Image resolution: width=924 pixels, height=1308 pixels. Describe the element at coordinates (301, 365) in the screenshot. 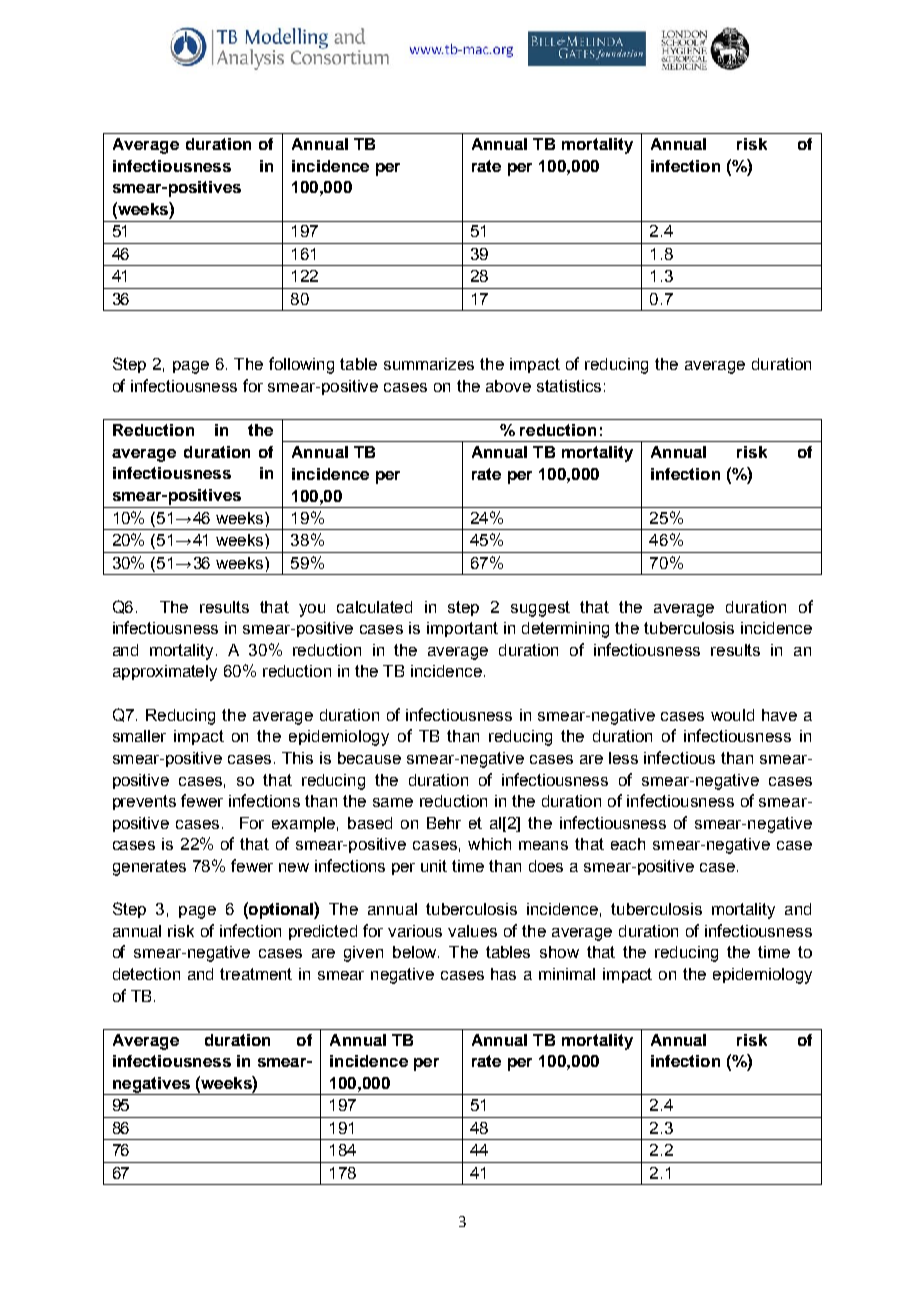

I see `following` at that location.
